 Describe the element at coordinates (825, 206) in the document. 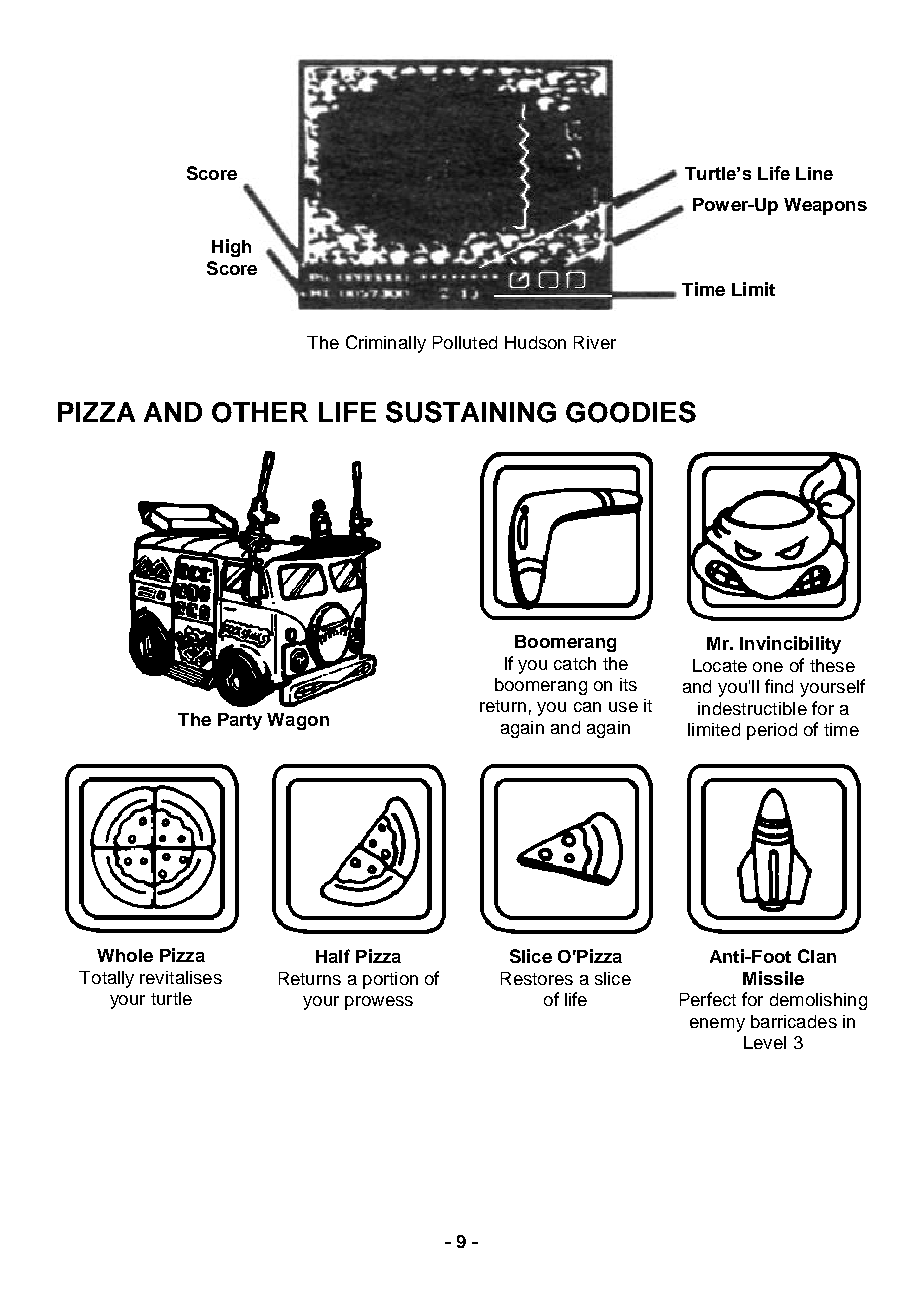

I see `Weapons` at that location.
